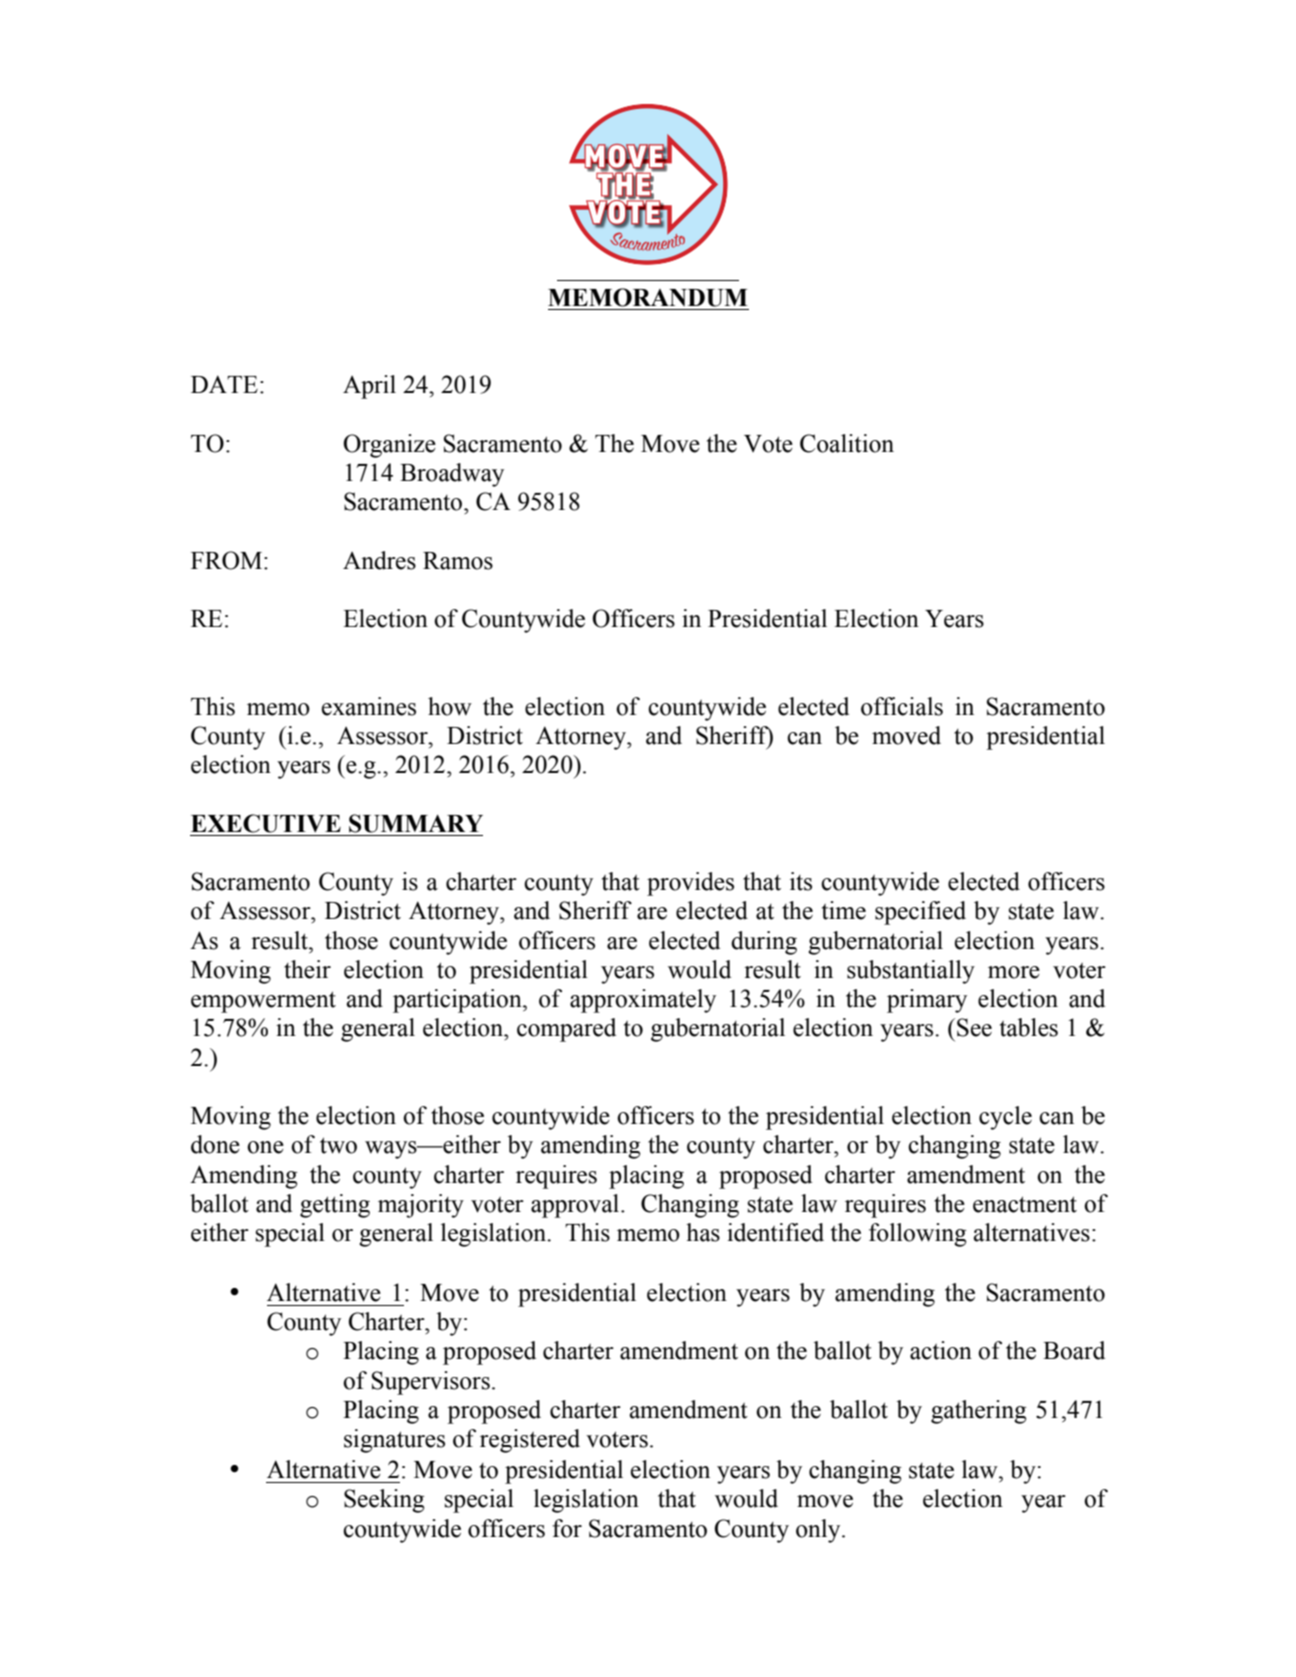  Describe the element at coordinates (567, 1528) in the screenshot. I see `for` at that location.
